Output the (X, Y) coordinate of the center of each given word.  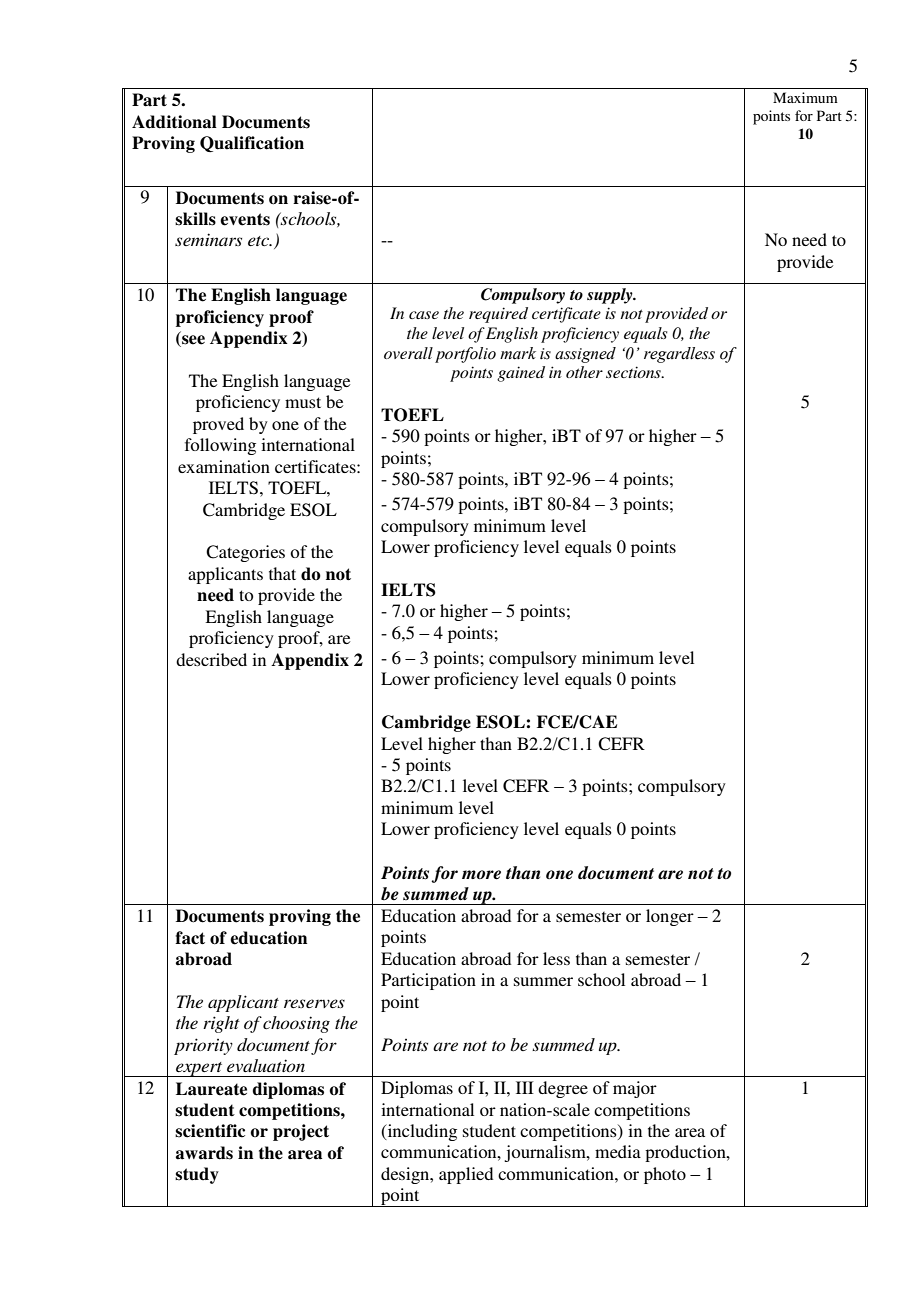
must (303, 402)
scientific (210, 1131)
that (282, 573)
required (498, 315)
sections (634, 372)
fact (190, 938)
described (211, 659)
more (481, 875)
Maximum (805, 97)
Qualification (252, 144)
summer (543, 981)
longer (670, 917)
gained (521, 374)
